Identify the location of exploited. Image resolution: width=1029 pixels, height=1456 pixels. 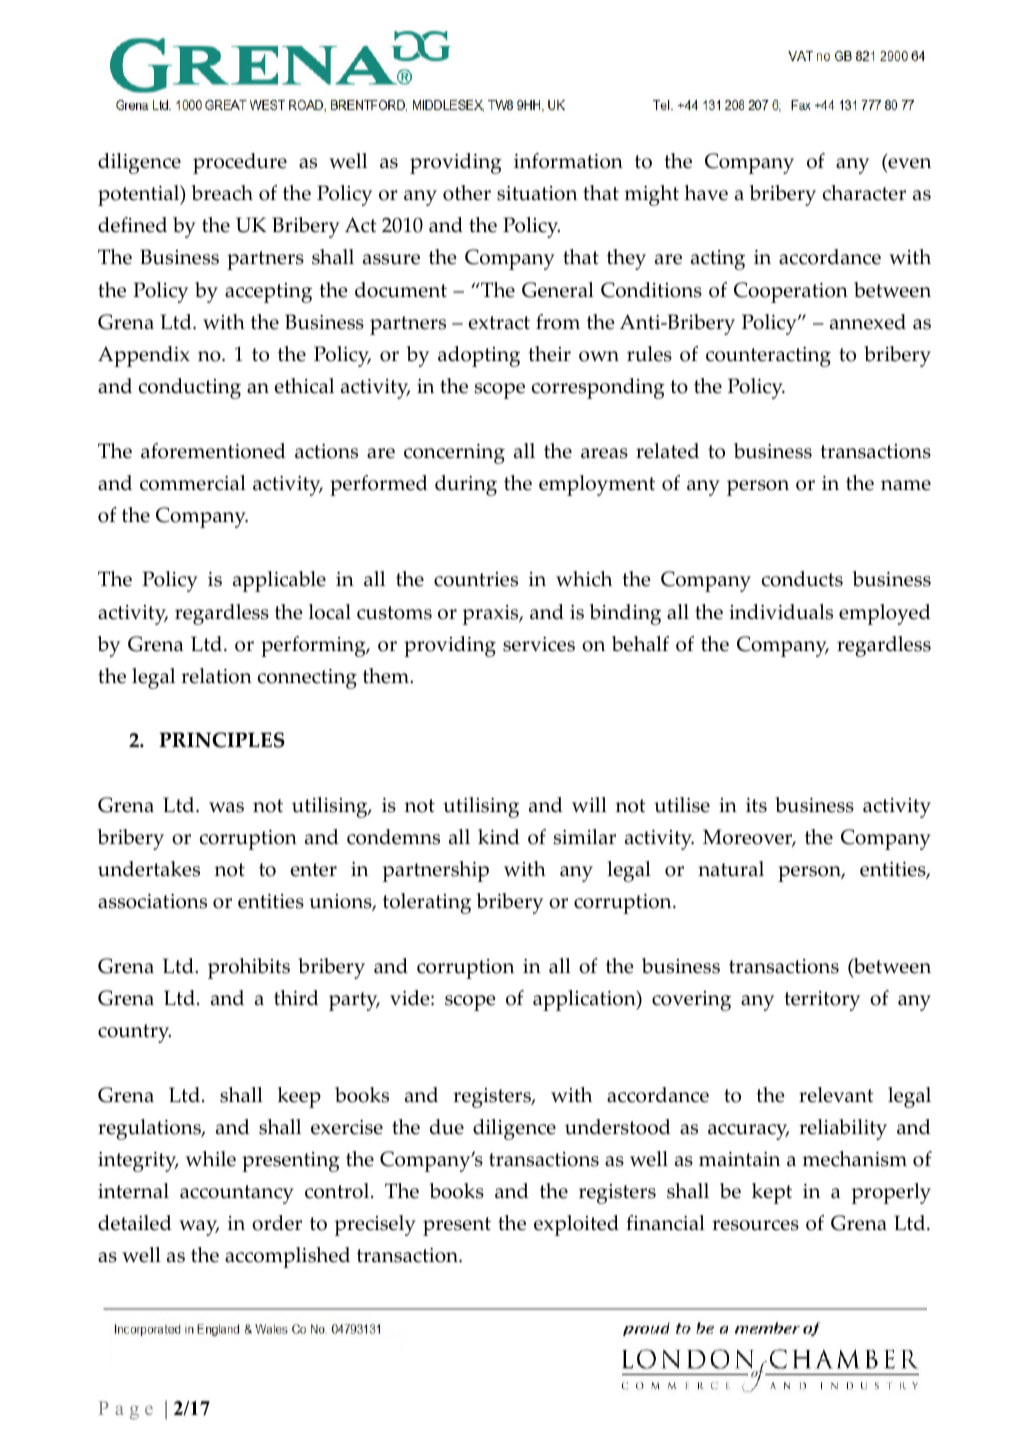
(576, 1225).
